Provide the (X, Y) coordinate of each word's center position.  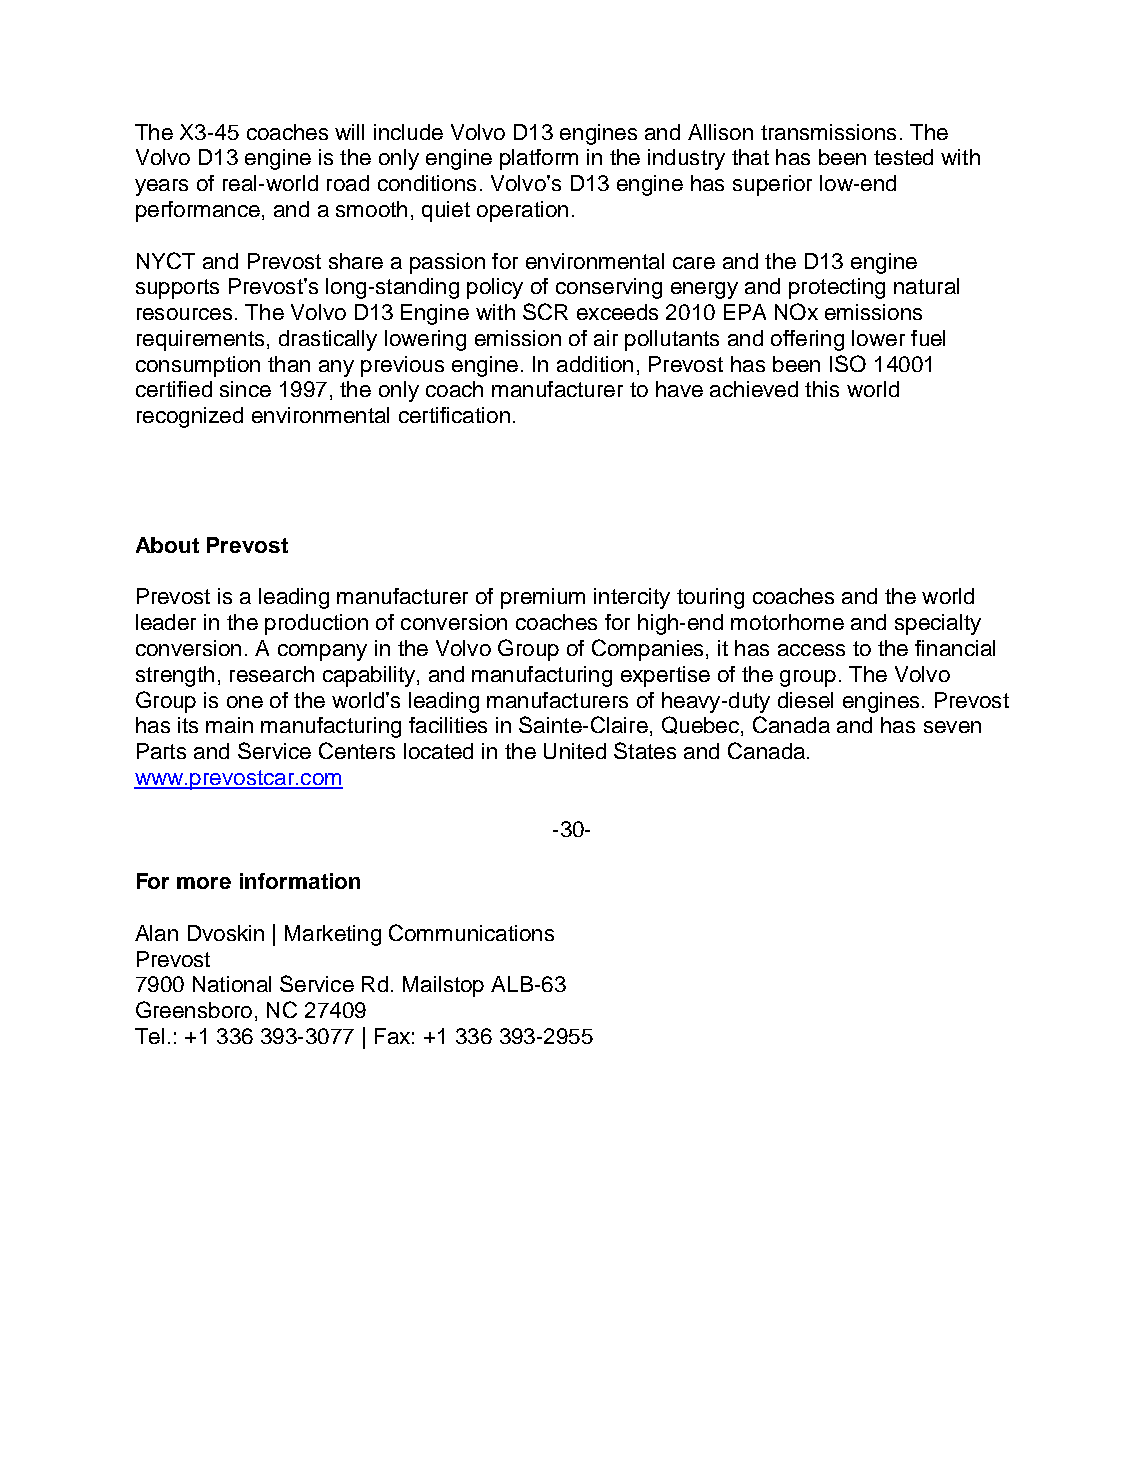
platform (539, 159)
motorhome (787, 622)
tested (903, 157)
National (232, 984)
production (316, 624)
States (645, 750)
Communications (471, 932)
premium (543, 598)
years (161, 187)
